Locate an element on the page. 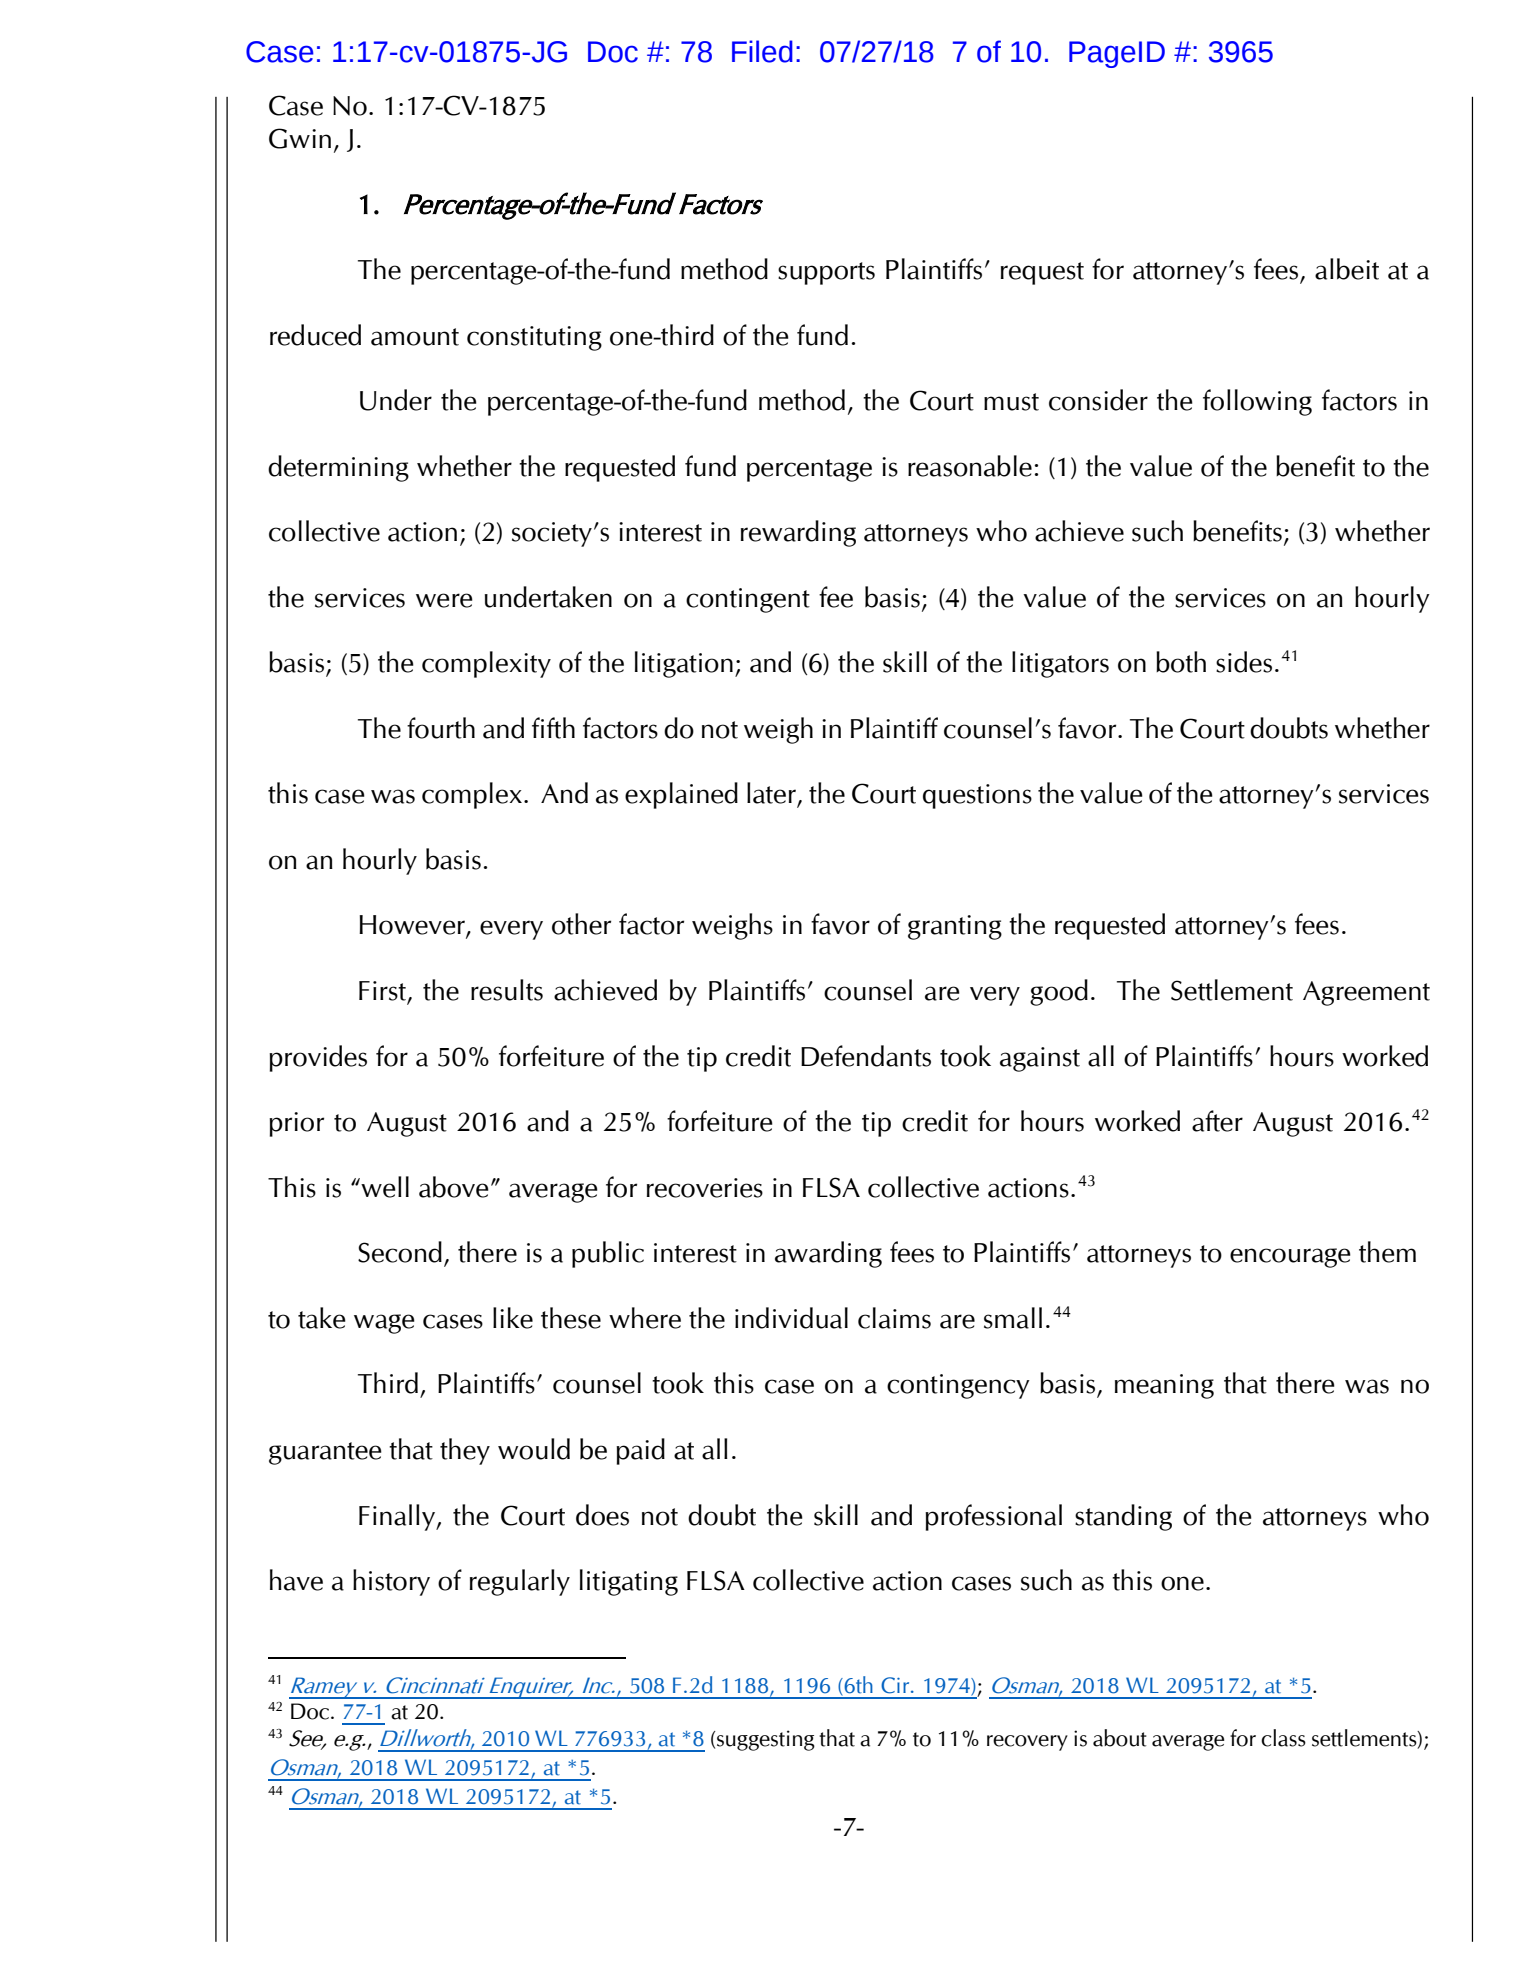  Cir is located at coordinates (896, 1685).
